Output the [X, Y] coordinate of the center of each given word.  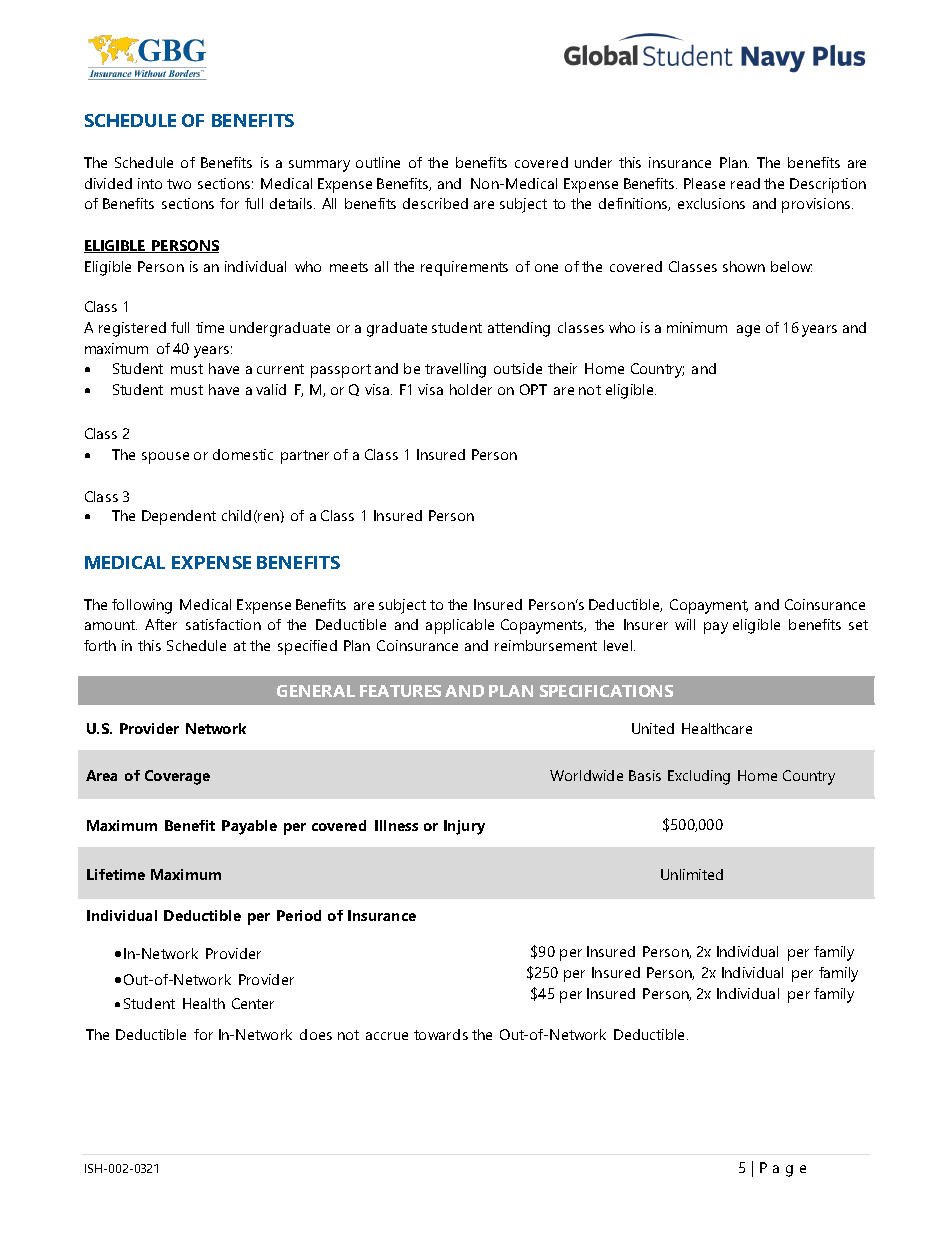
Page [783, 1169]
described [435, 203]
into [150, 183]
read [745, 183]
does [316, 1034]
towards [441, 1034]
